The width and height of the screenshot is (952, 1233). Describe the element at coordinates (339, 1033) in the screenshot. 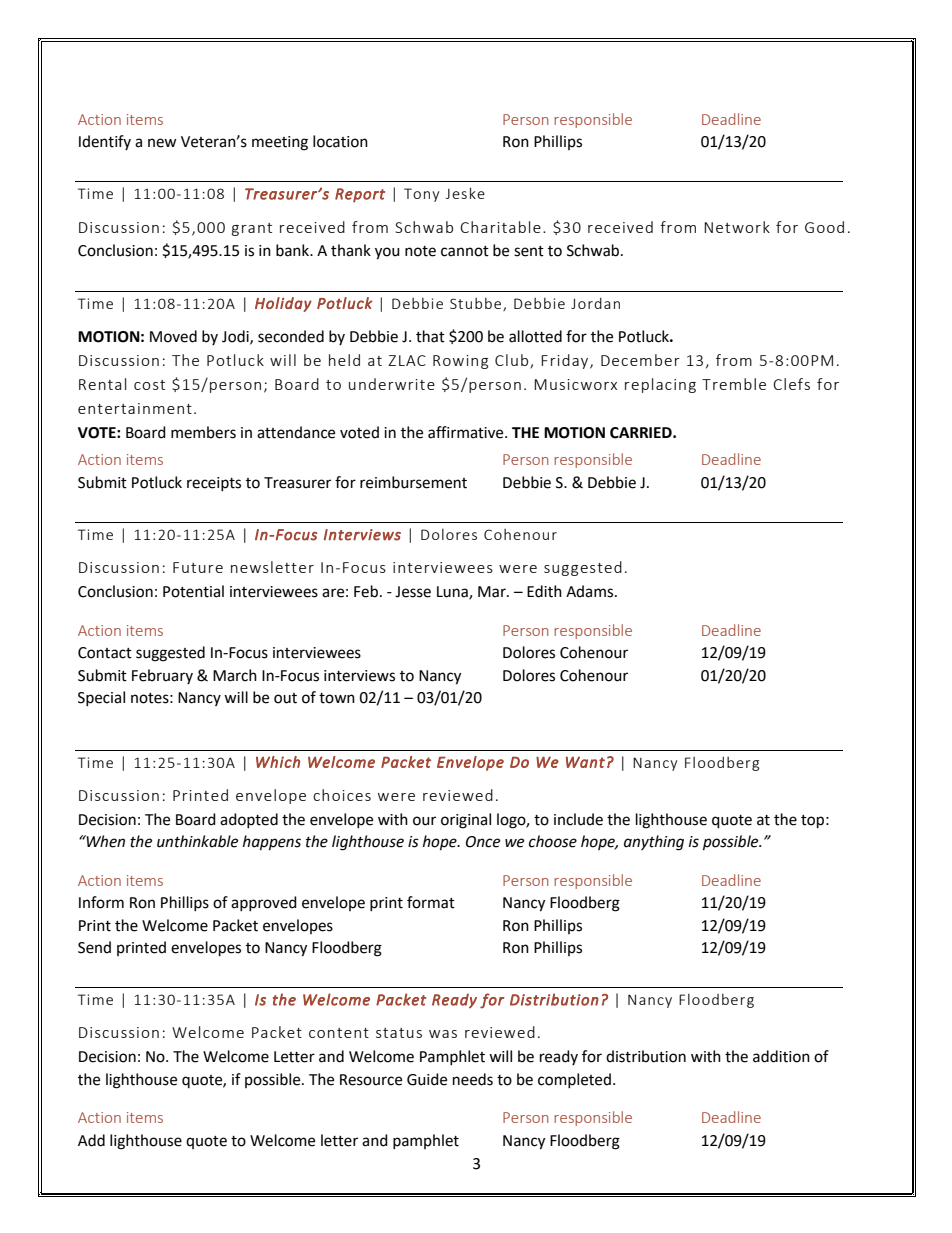

I see `content` at that location.
